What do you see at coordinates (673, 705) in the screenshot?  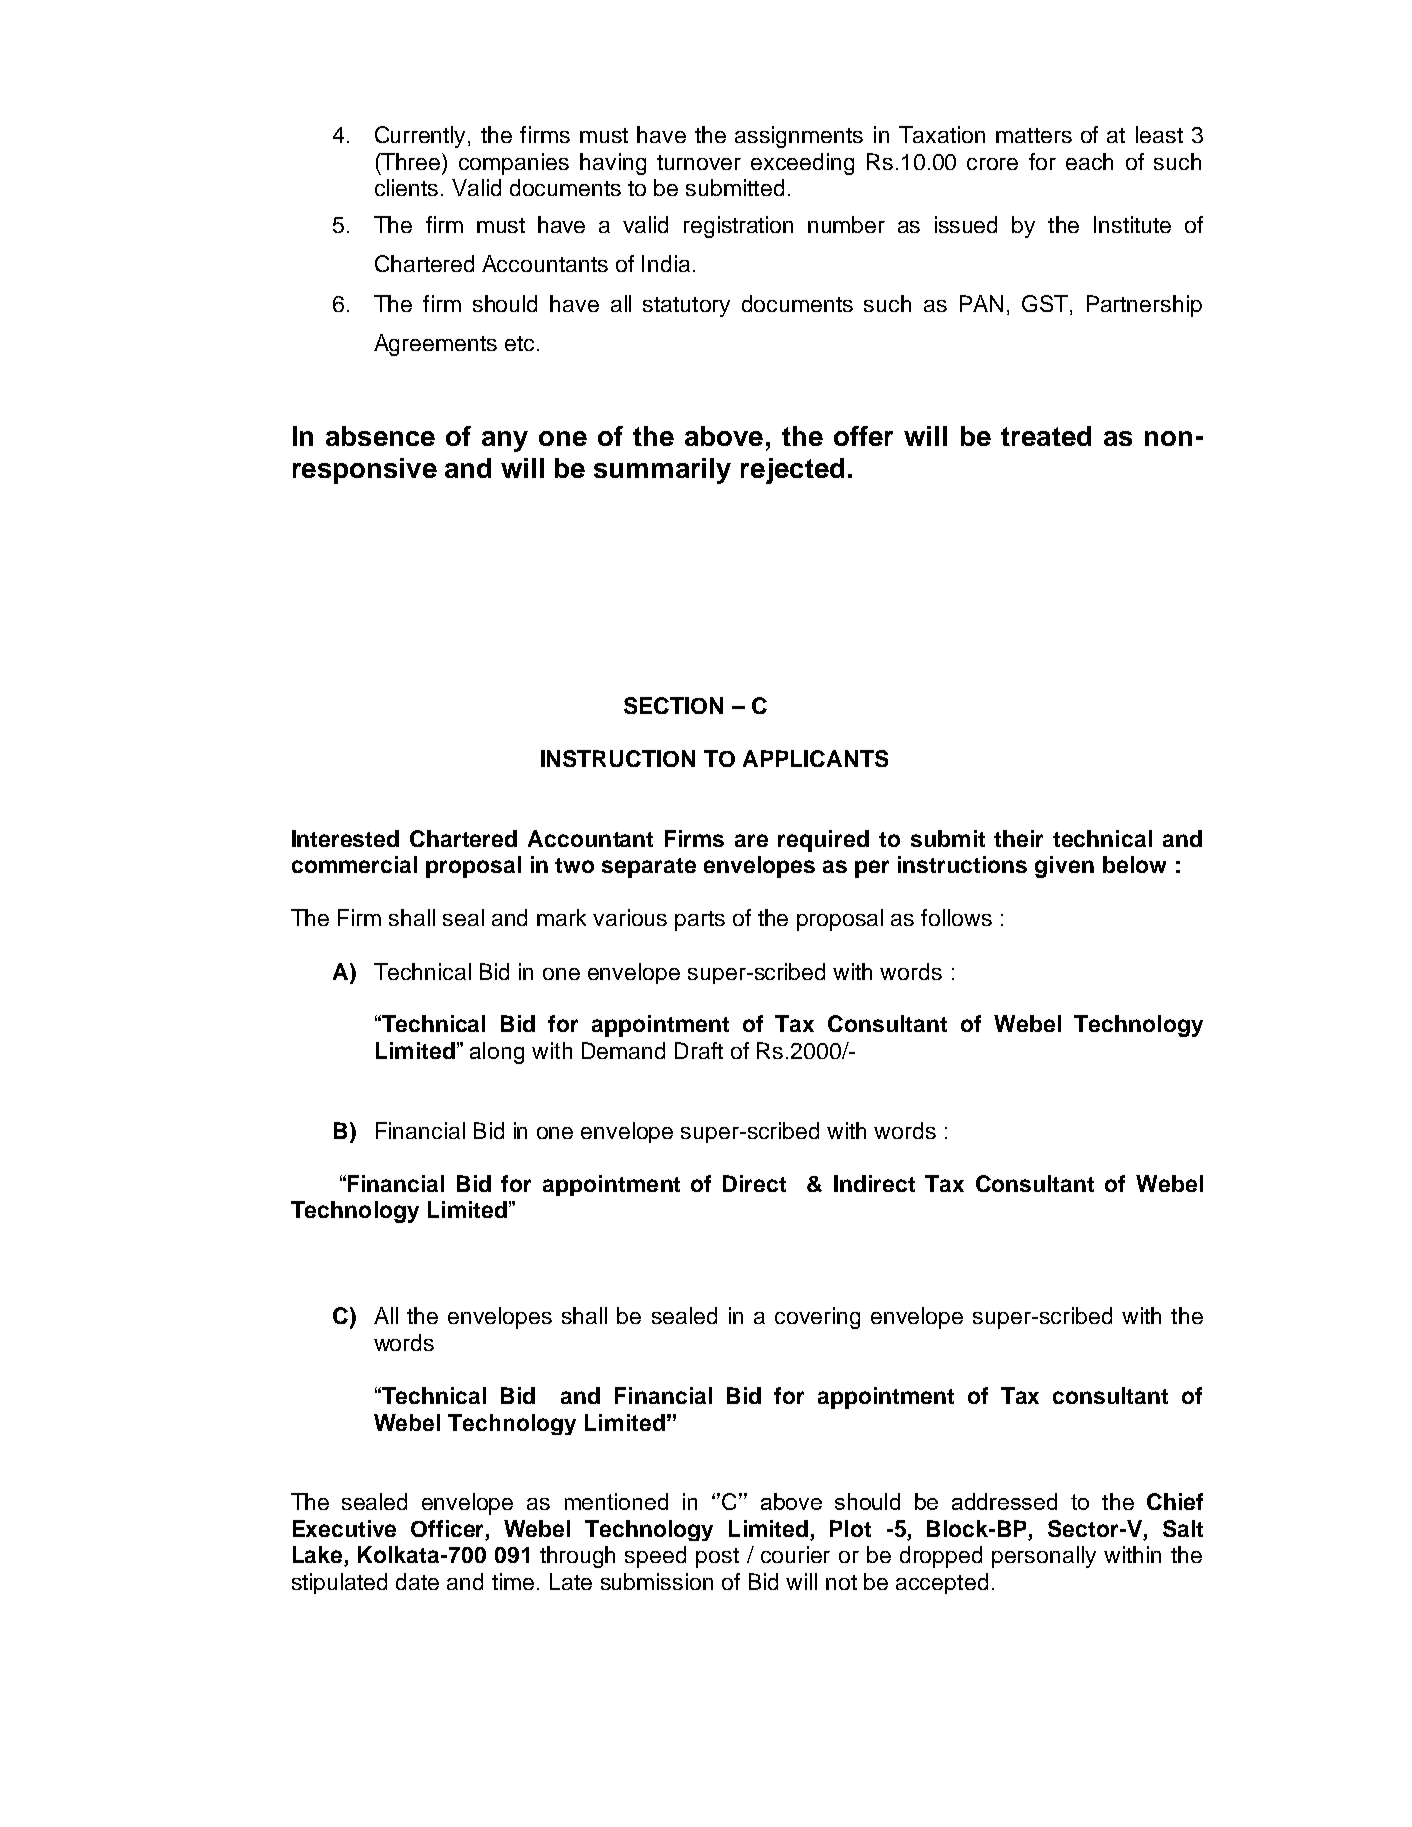 I see `SECTION` at bounding box center [673, 705].
